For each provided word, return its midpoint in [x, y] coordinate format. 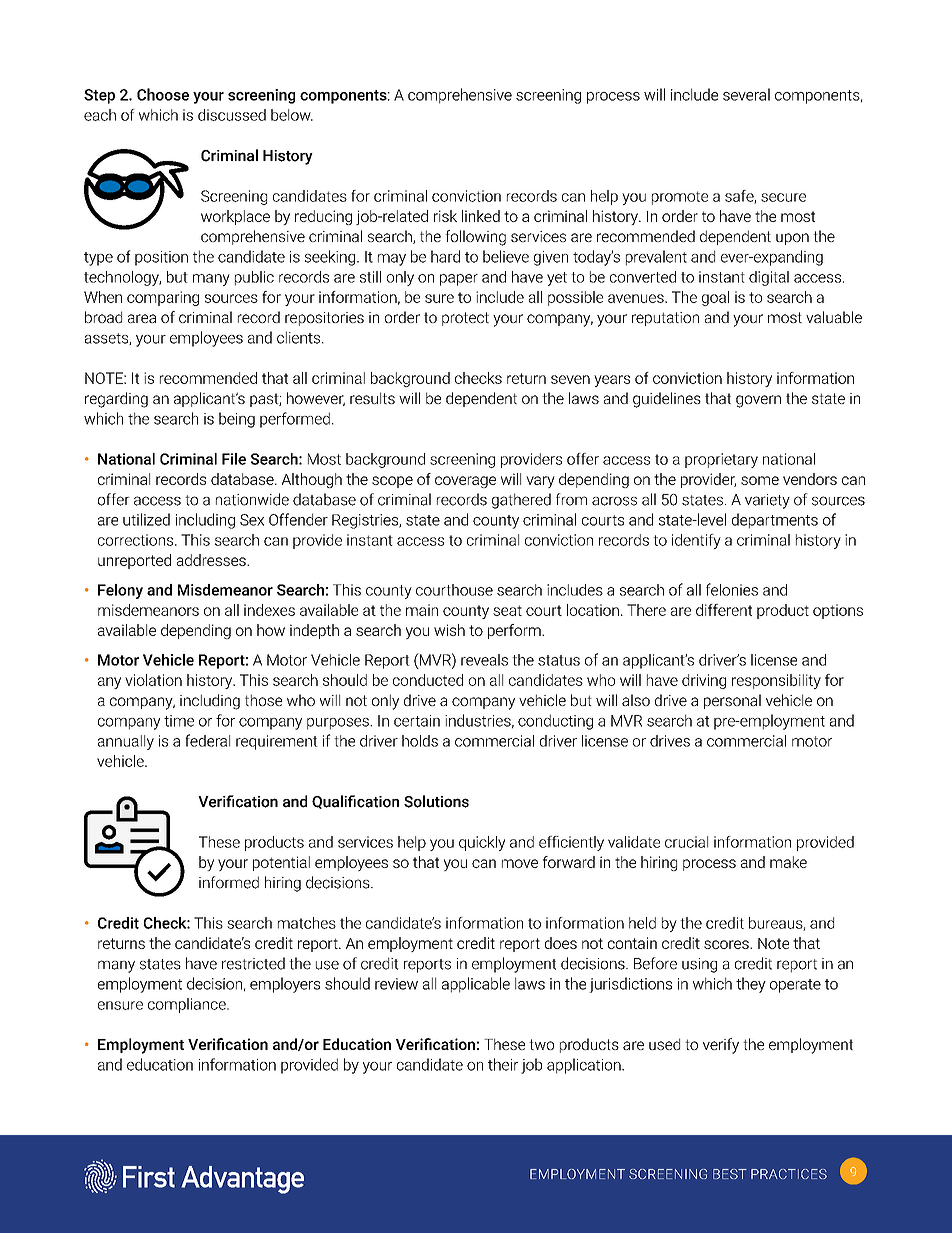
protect [465, 319]
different [724, 610]
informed [229, 882]
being [237, 420]
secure [783, 197]
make [788, 862]
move [520, 863]
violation [153, 680]
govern [758, 401]
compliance [188, 1005]
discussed [232, 115]
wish [449, 630]
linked [481, 216]
